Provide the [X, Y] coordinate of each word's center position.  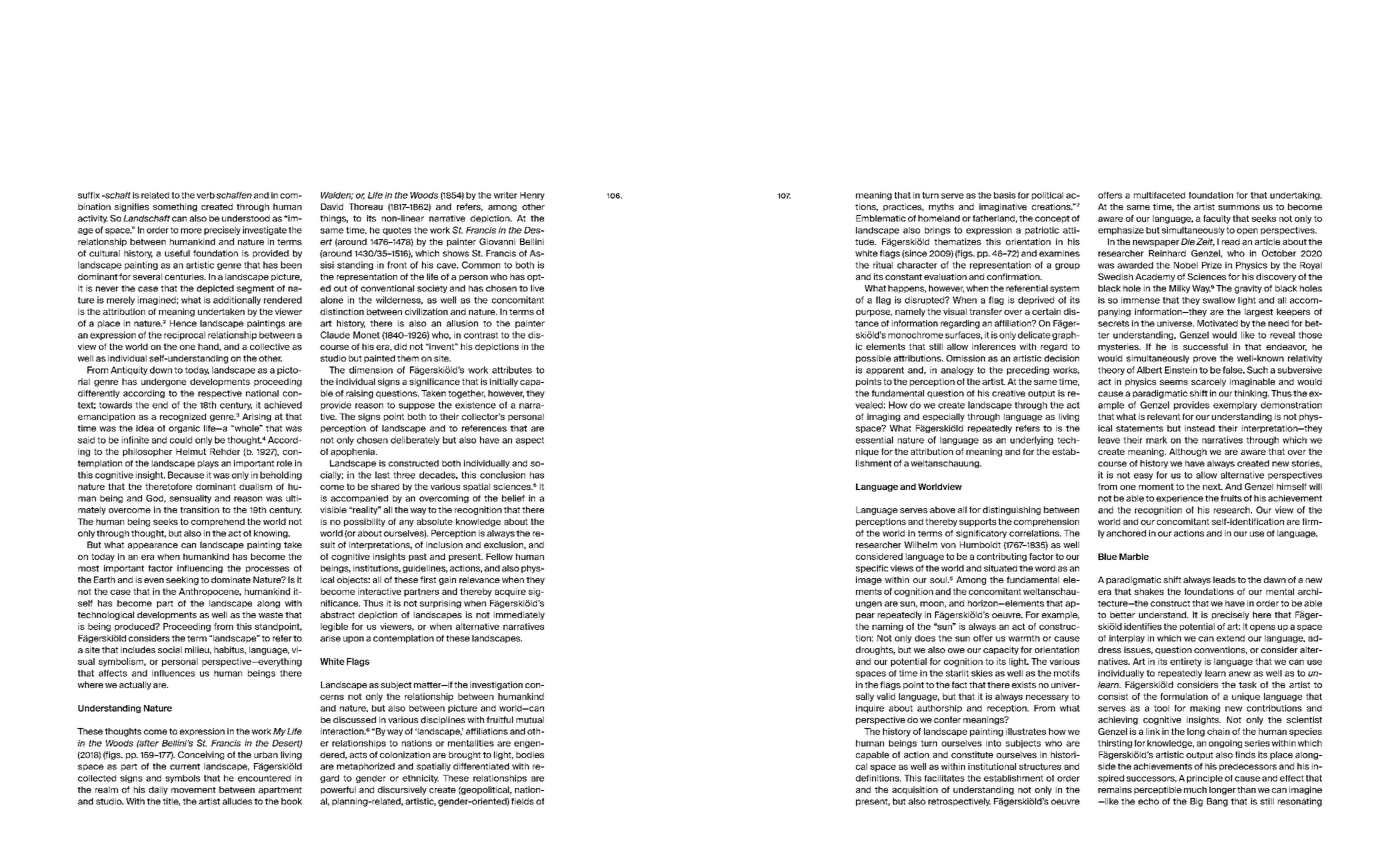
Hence [183, 323]
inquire [870, 709]
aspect [530, 441]
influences [173, 673]
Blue [1107, 556]
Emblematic [881, 218]
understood [246, 218]
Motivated [1217, 323]
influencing [200, 569]
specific [872, 569]
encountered [264, 778]
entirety [1186, 662]
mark [1156, 440]
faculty [1217, 219]
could [181, 440]
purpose [874, 313]
